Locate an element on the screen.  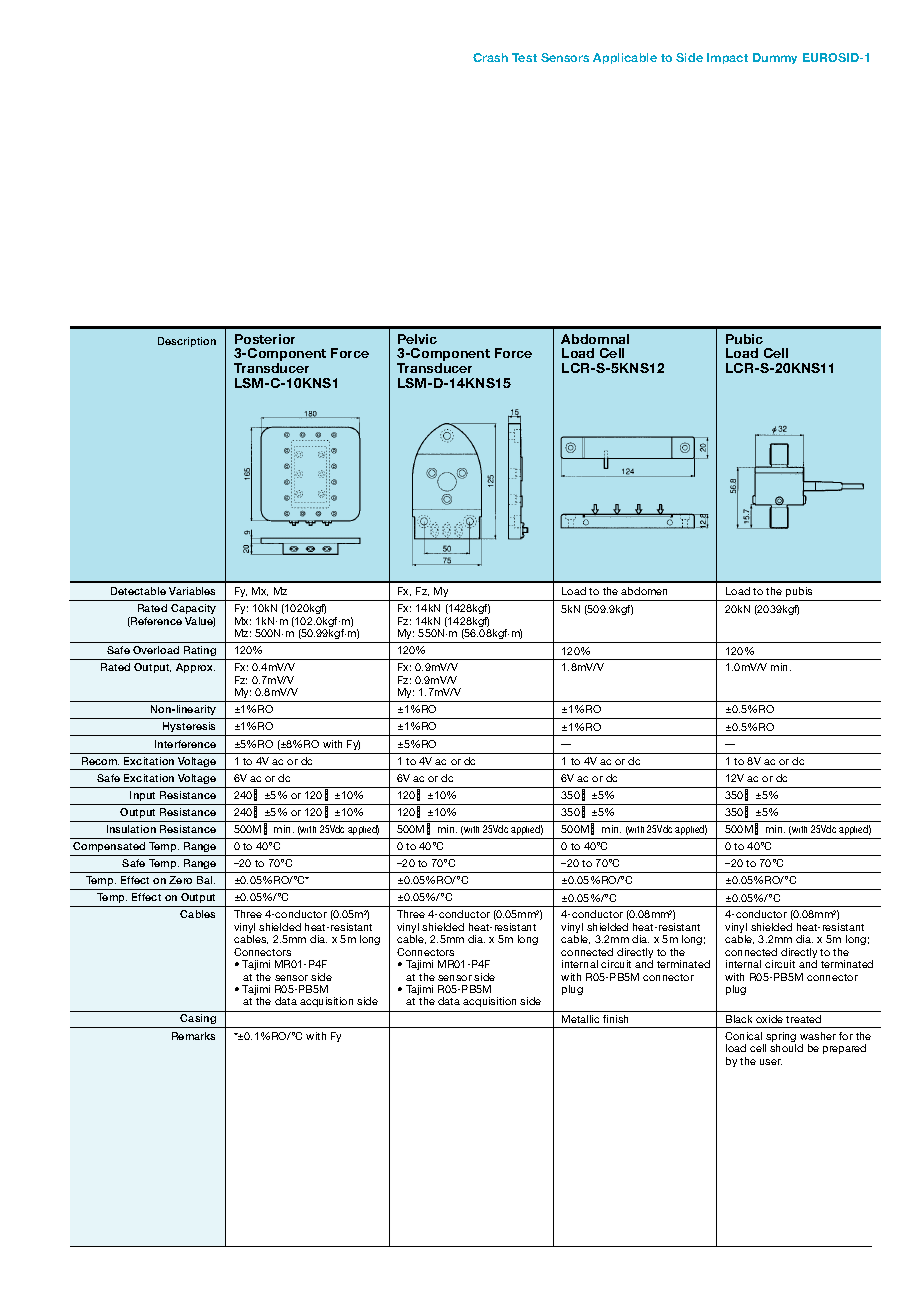
Variables is located at coordinates (192, 591).
